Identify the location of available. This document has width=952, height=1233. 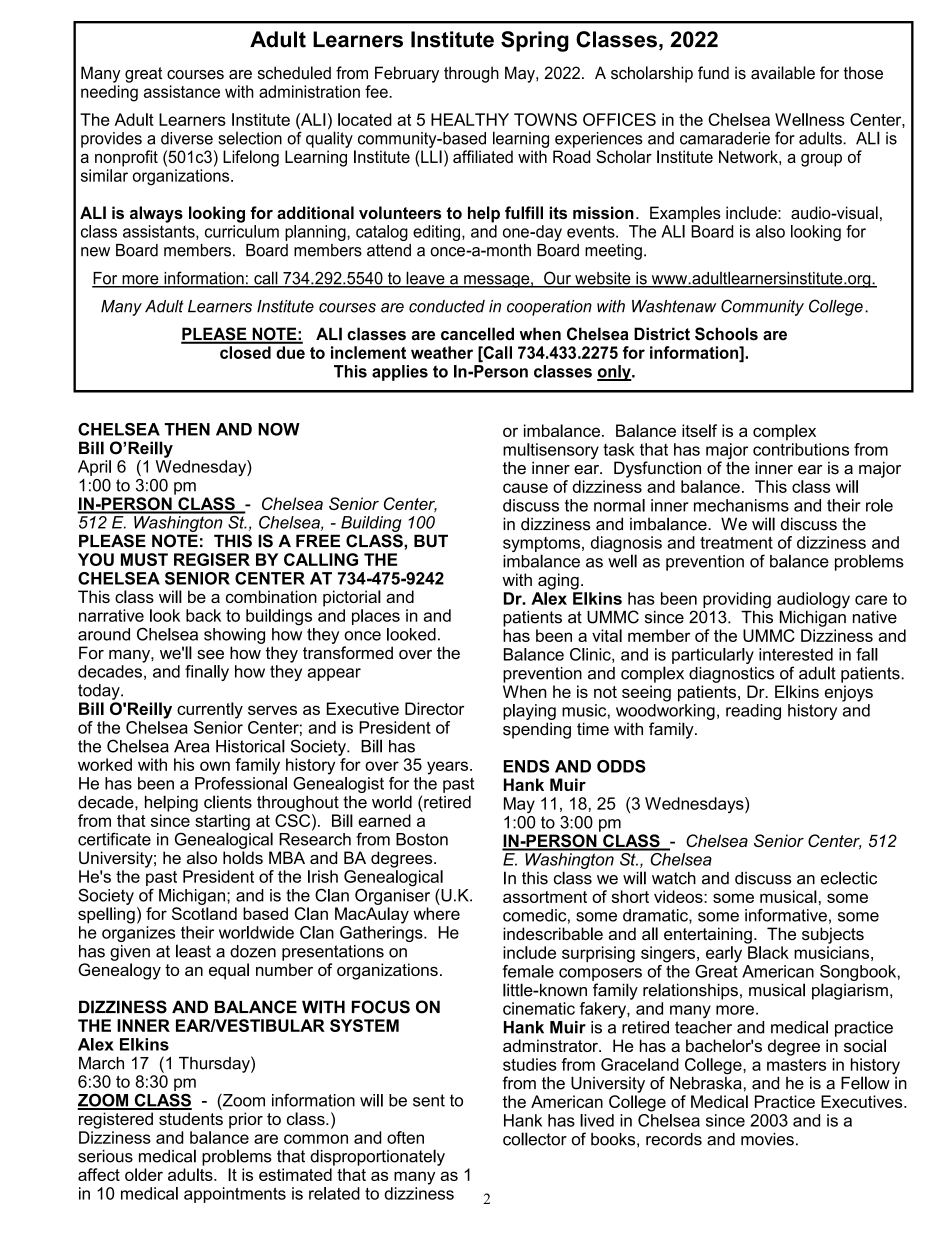
(783, 73).
